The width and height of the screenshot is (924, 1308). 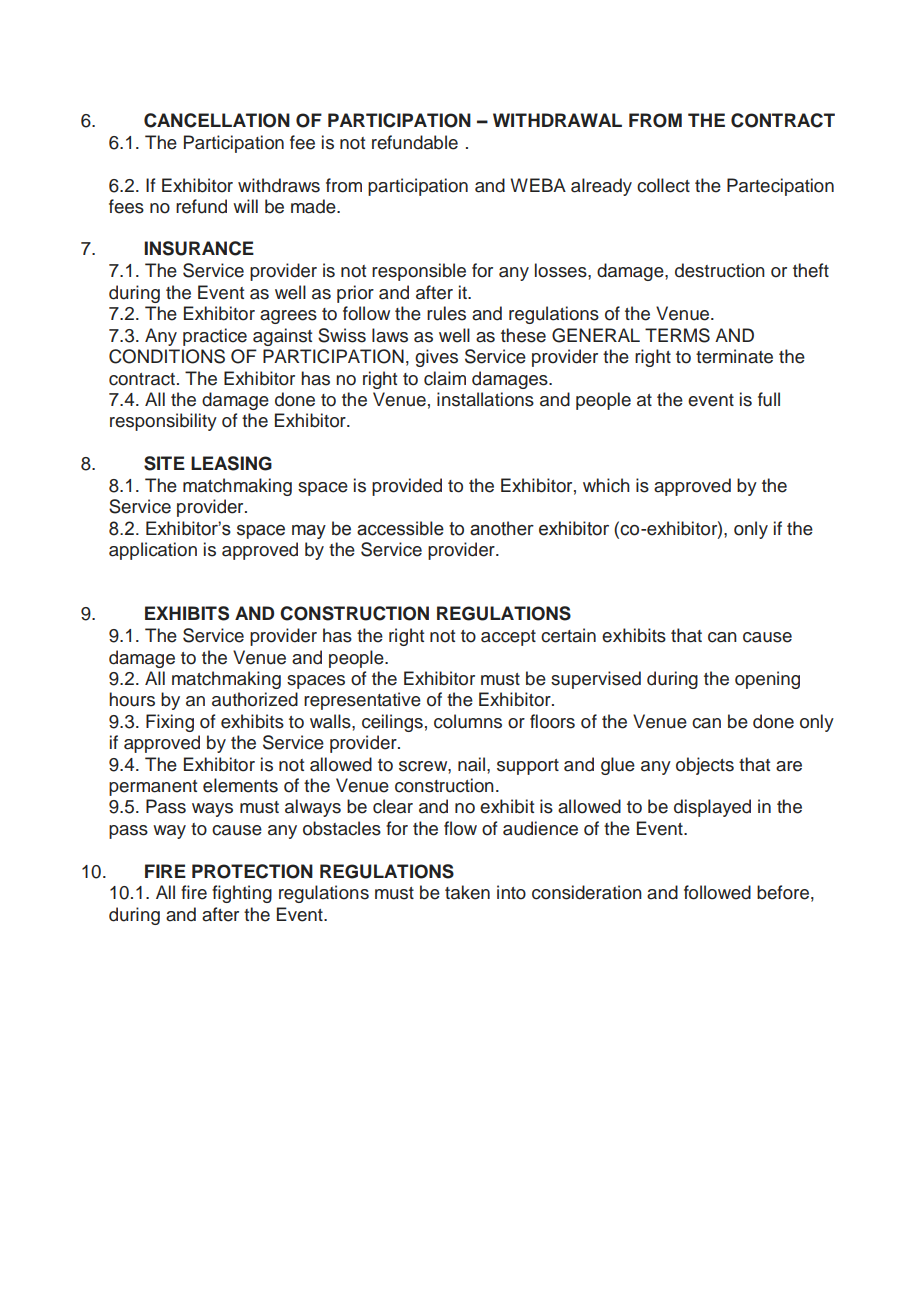 What do you see at coordinates (557, 120) in the screenshot?
I see `WITHDRAWAL` at bounding box center [557, 120].
